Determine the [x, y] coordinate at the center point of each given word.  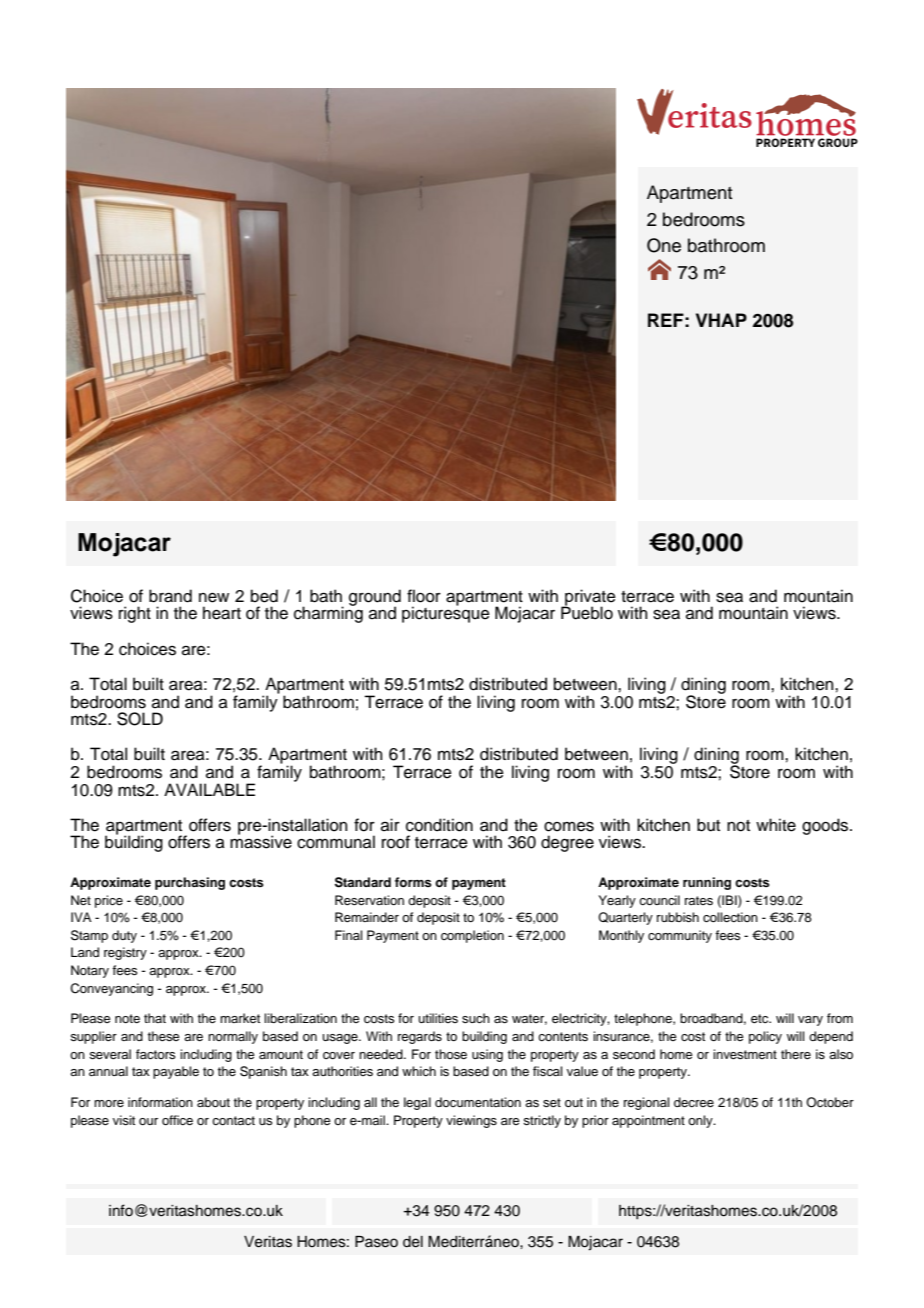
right [135, 614]
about [213, 1102]
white [776, 825]
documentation [478, 1102]
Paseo [376, 1242]
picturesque [446, 614]
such [476, 1018]
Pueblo [587, 612]
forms [413, 882]
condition [439, 825]
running [707, 883]
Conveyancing [111, 989]
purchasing [190, 883]
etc [761, 1018]
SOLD [140, 719]
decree [694, 1102]
